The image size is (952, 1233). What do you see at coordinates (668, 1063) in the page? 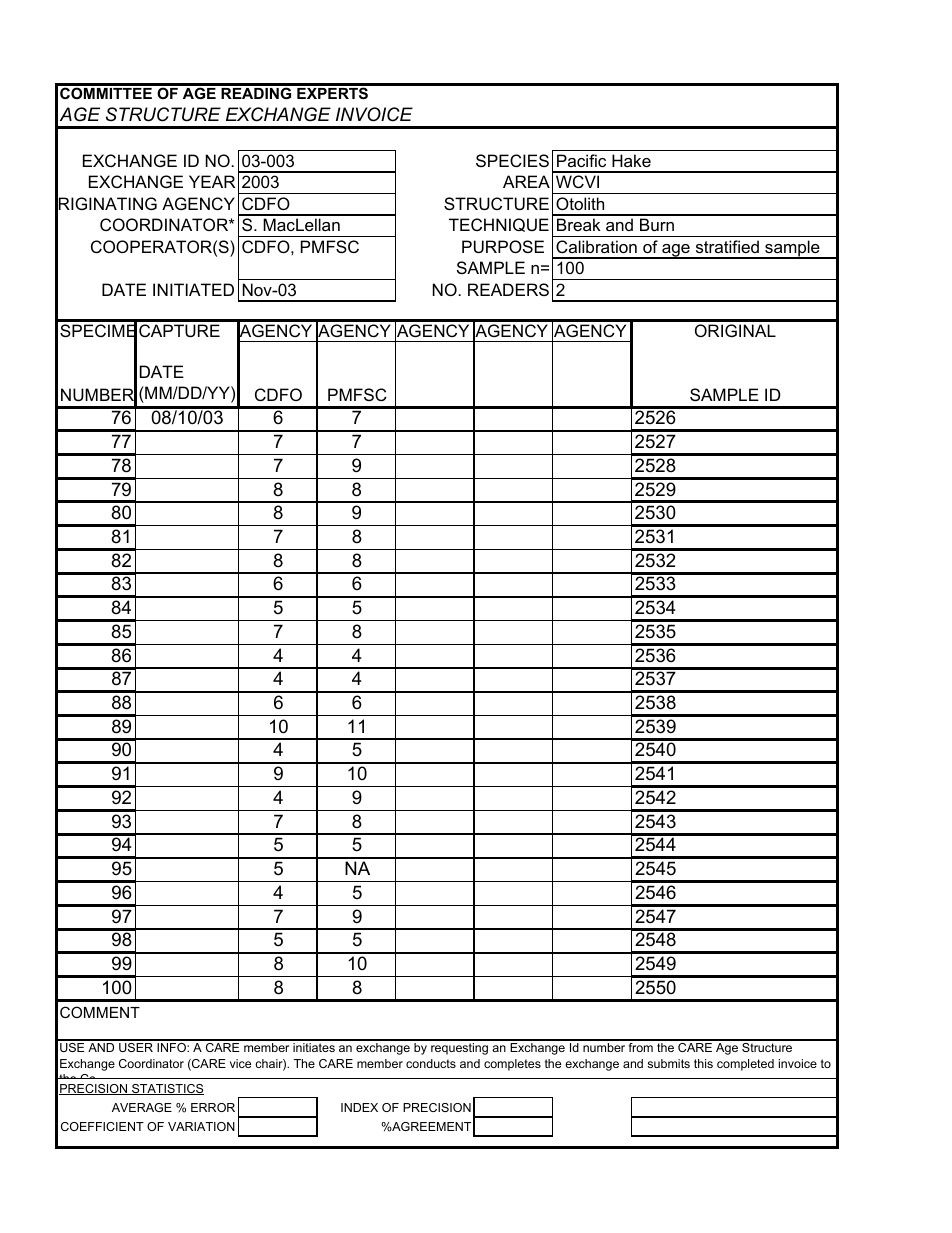
I see `submits` at bounding box center [668, 1063].
